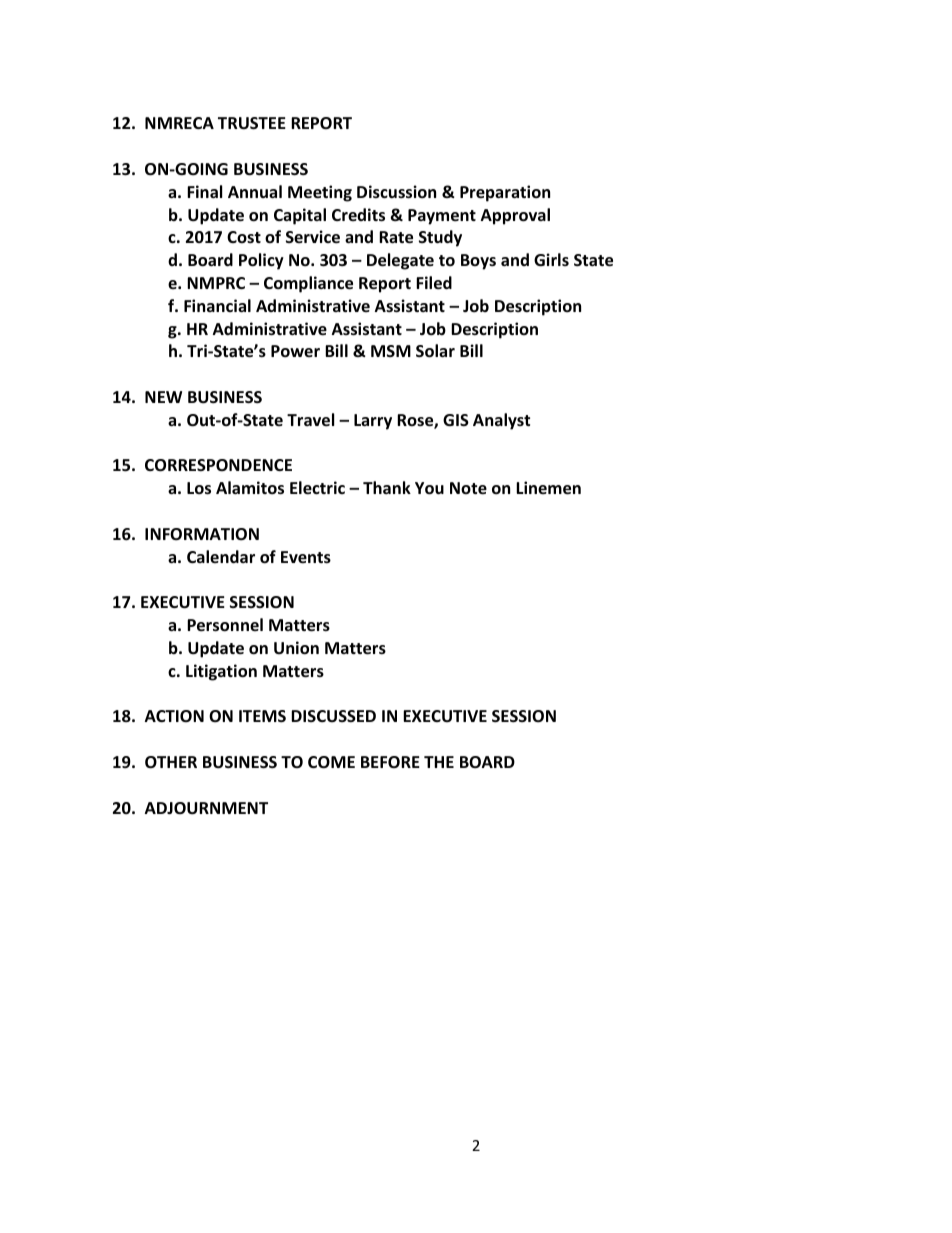 This screenshot has height=1233, width=952. What do you see at coordinates (390, 762) in the screenshot?
I see `BEFORE` at bounding box center [390, 762].
